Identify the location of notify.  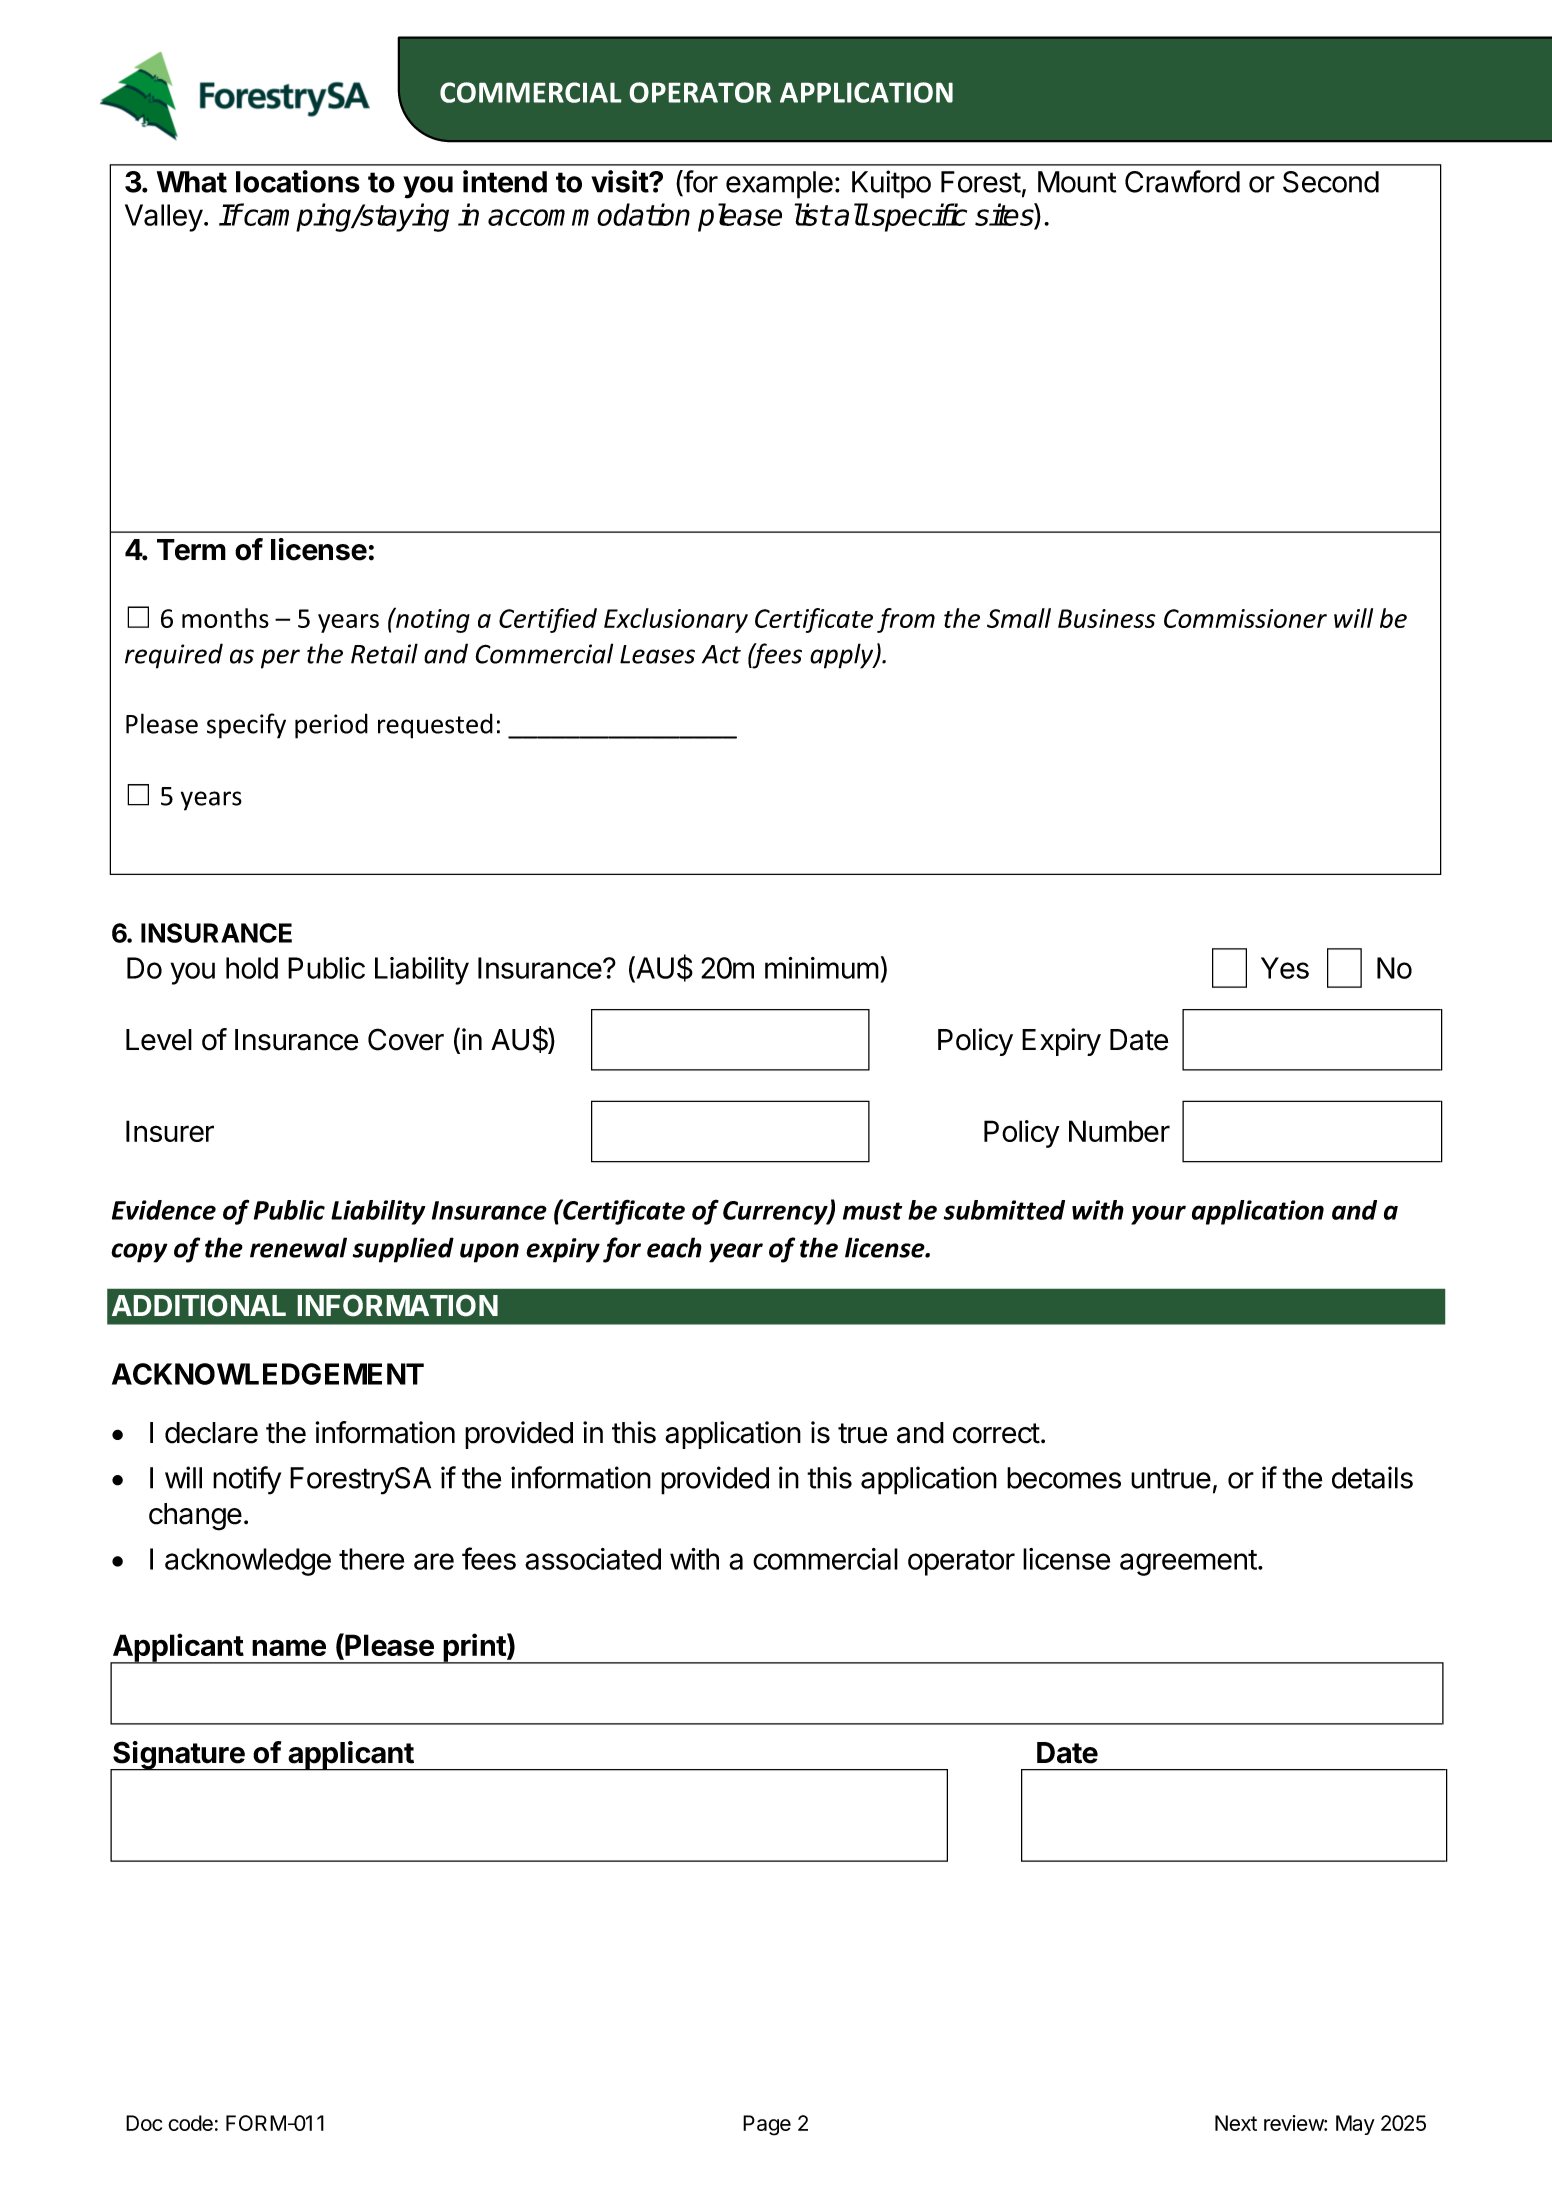
(247, 1480).
